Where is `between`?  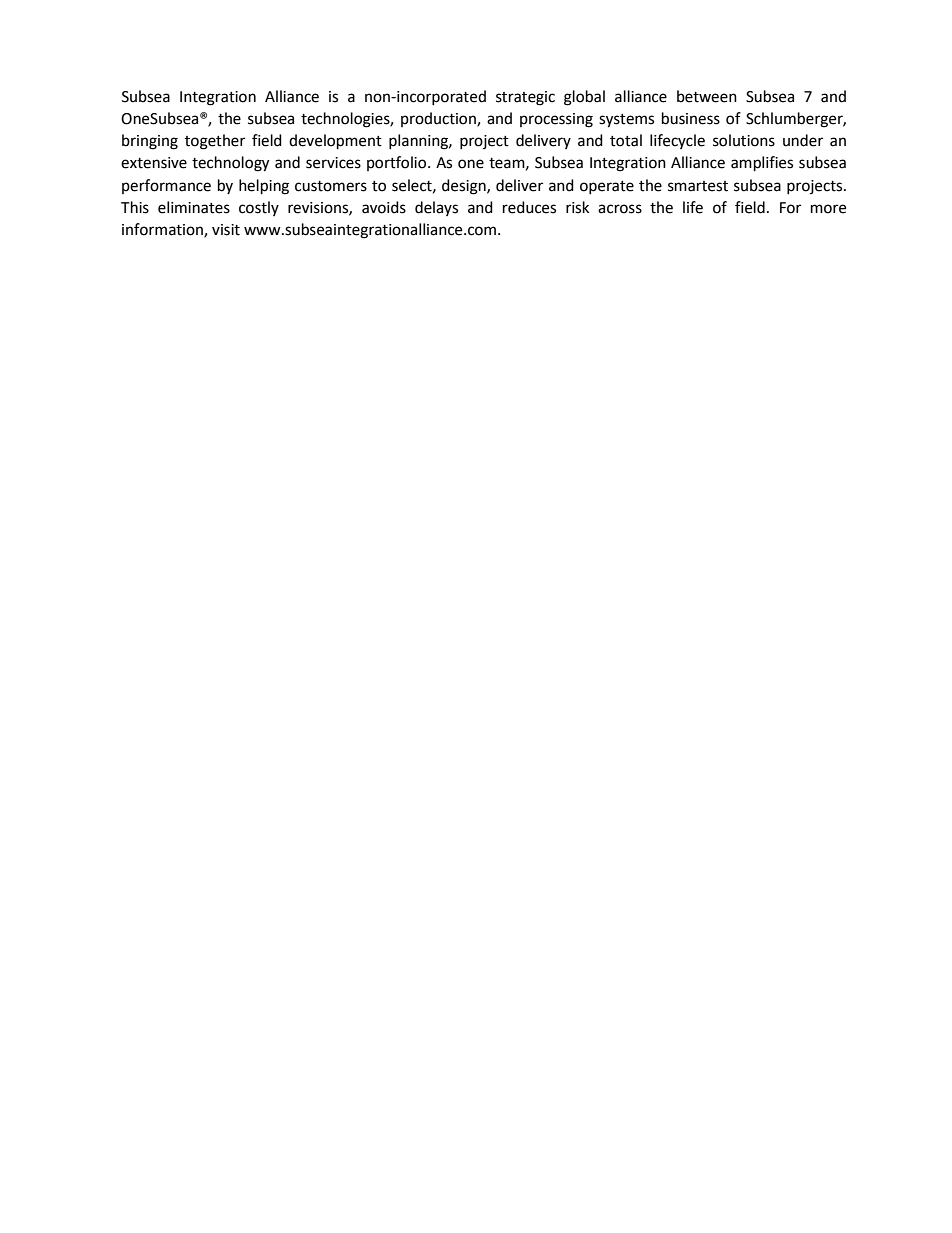 between is located at coordinates (707, 96).
